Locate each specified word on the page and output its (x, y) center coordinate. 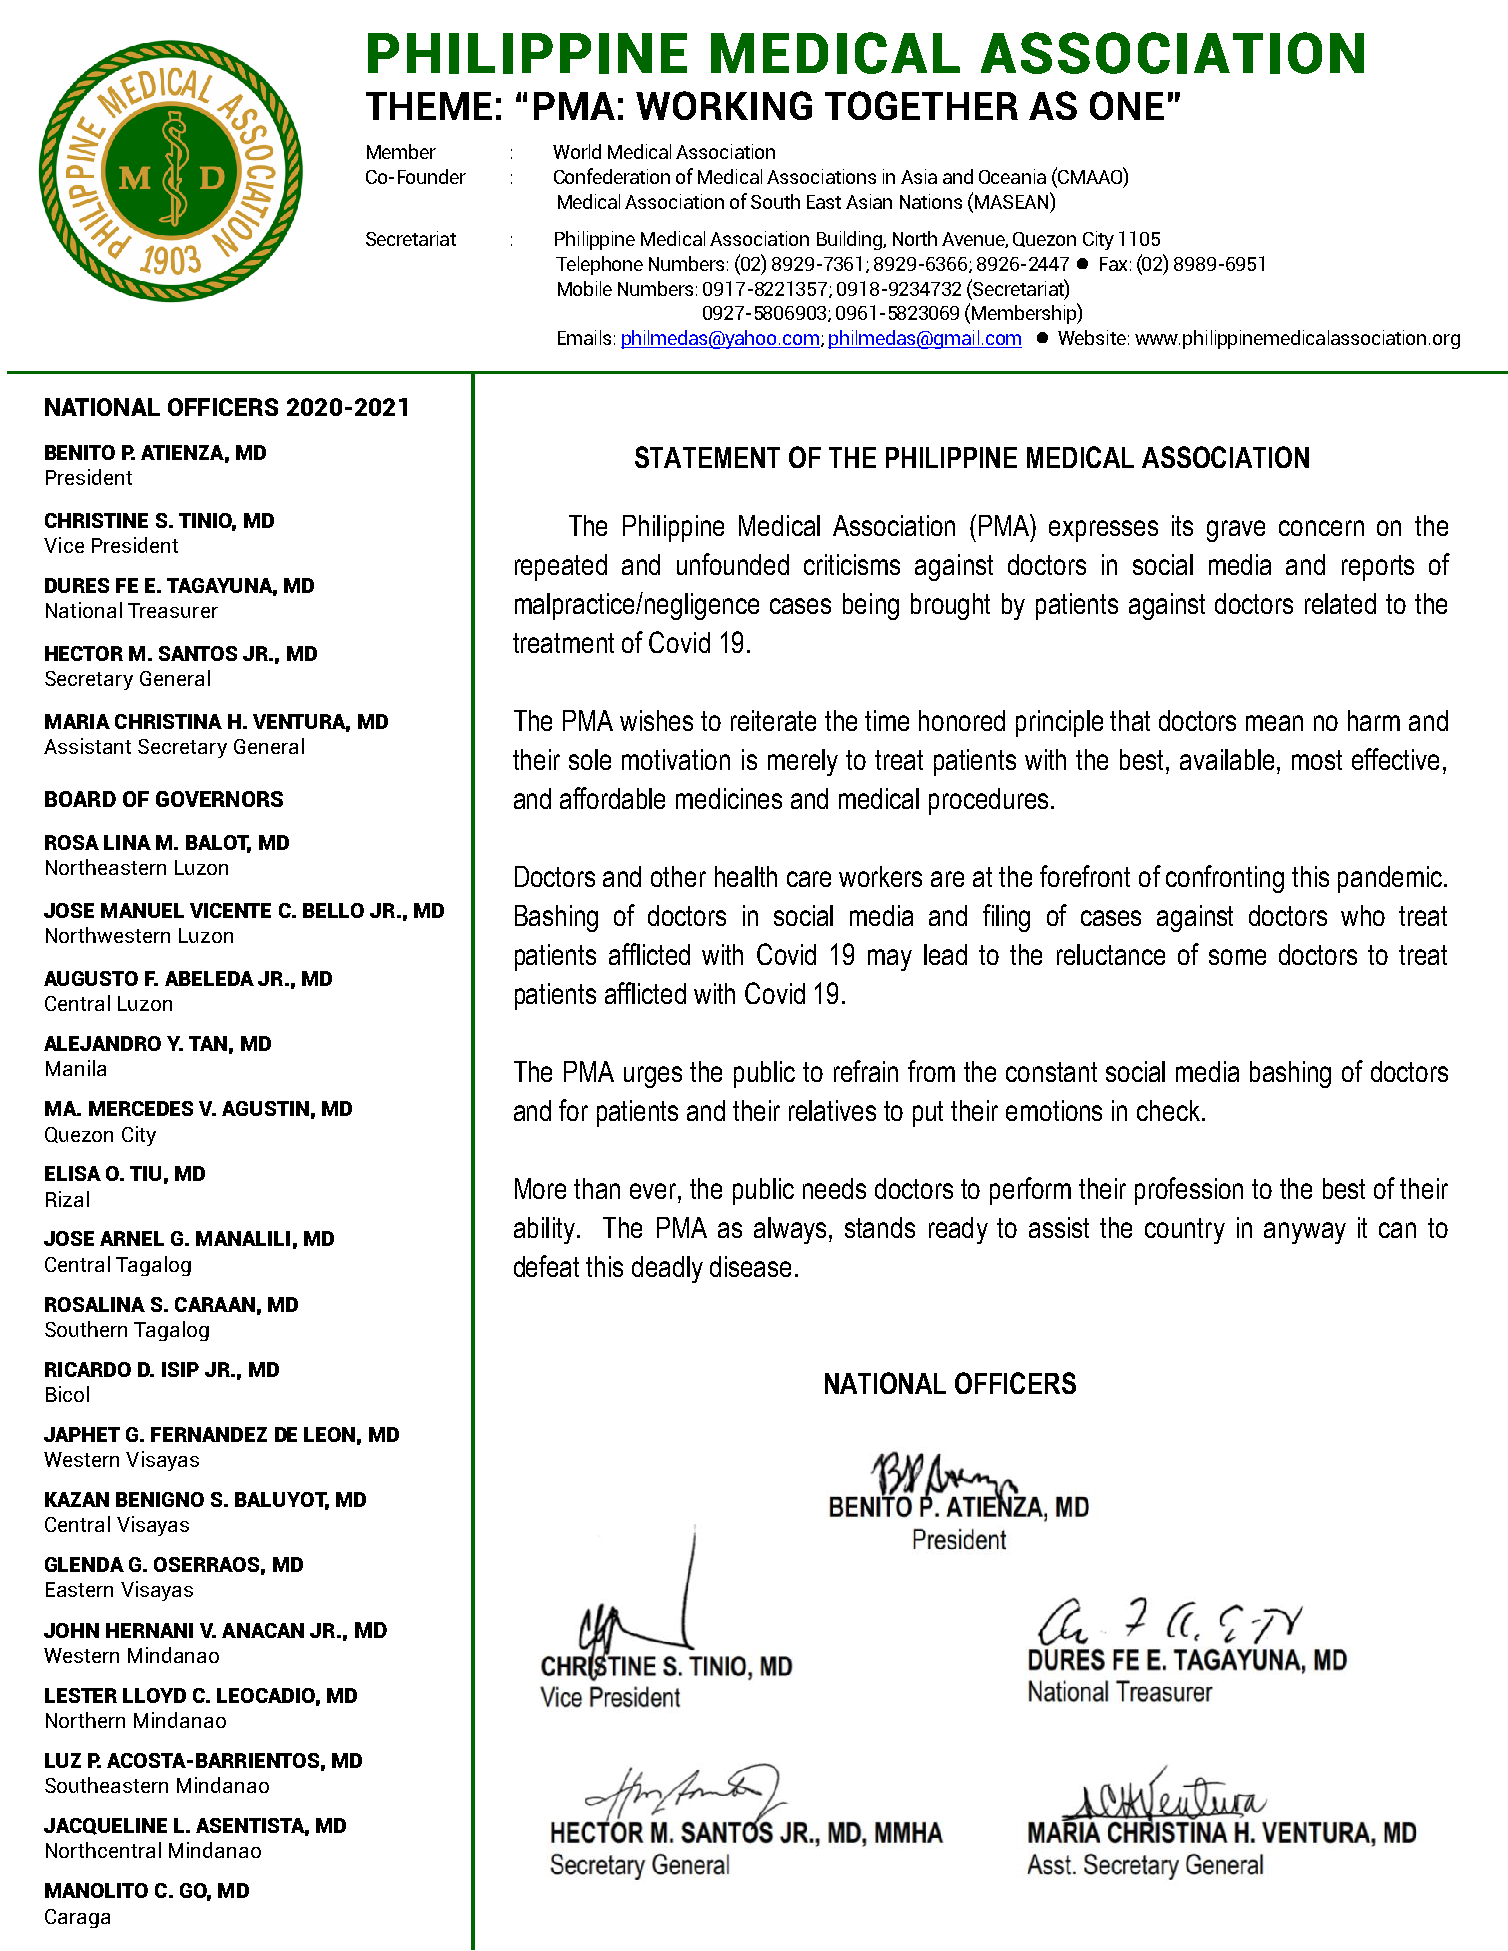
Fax (1113, 264)
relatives (832, 1110)
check (1168, 1110)
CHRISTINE (96, 520)
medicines (729, 798)
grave (1236, 531)
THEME (429, 106)
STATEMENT (707, 457)
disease (750, 1266)
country (1185, 1231)
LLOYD (154, 1695)
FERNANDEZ (209, 1434)
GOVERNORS (219, 799)
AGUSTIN (265, 1108)
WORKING (724, 105)
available (1227, 759)
